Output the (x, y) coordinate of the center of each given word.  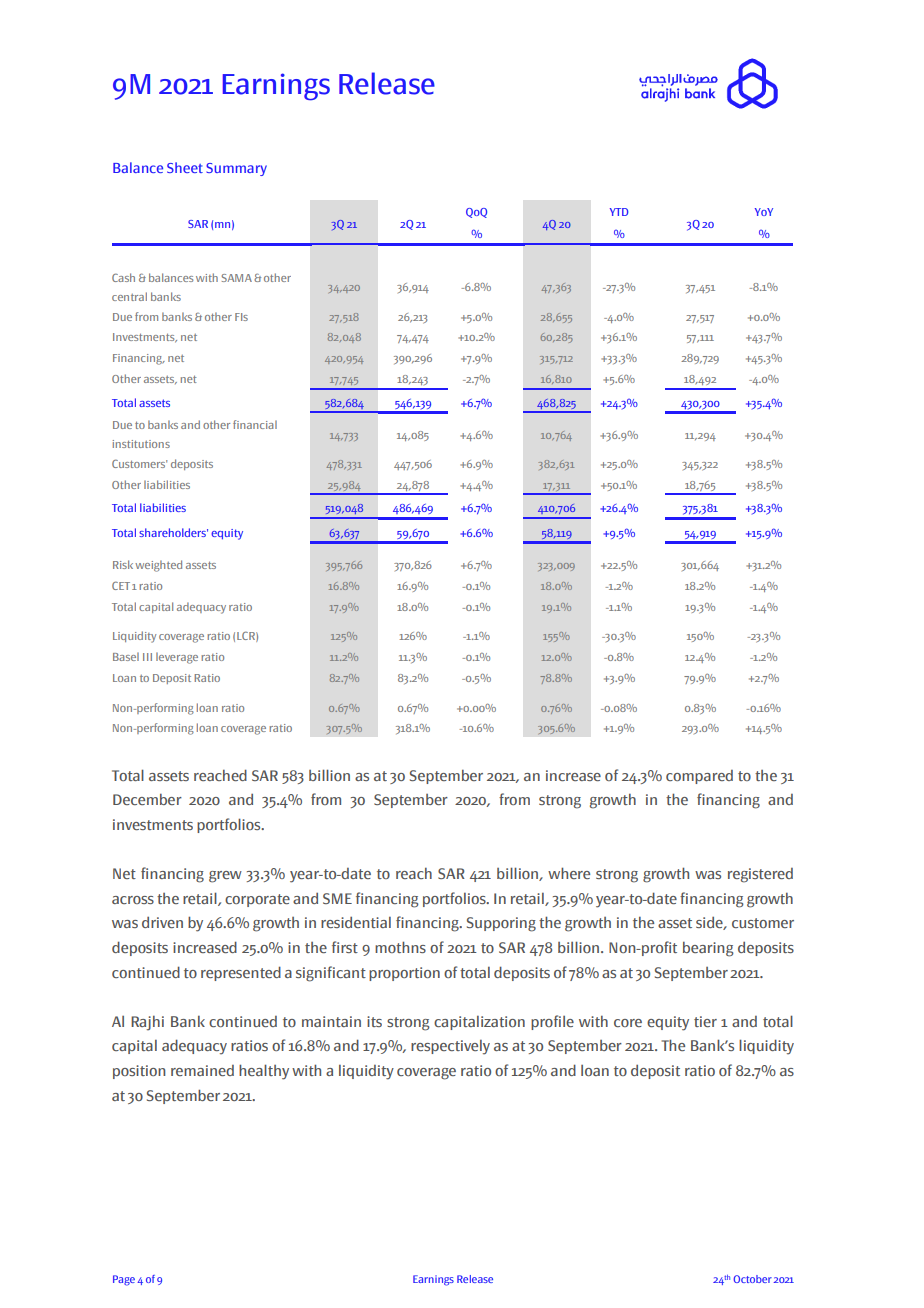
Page (124, 1280)
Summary (236, 169)
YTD (619, 212)
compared (699, 777)
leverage (177, 658)
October (752, 1279)
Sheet (185, 167)
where (569, 873)
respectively (450, 1047)
